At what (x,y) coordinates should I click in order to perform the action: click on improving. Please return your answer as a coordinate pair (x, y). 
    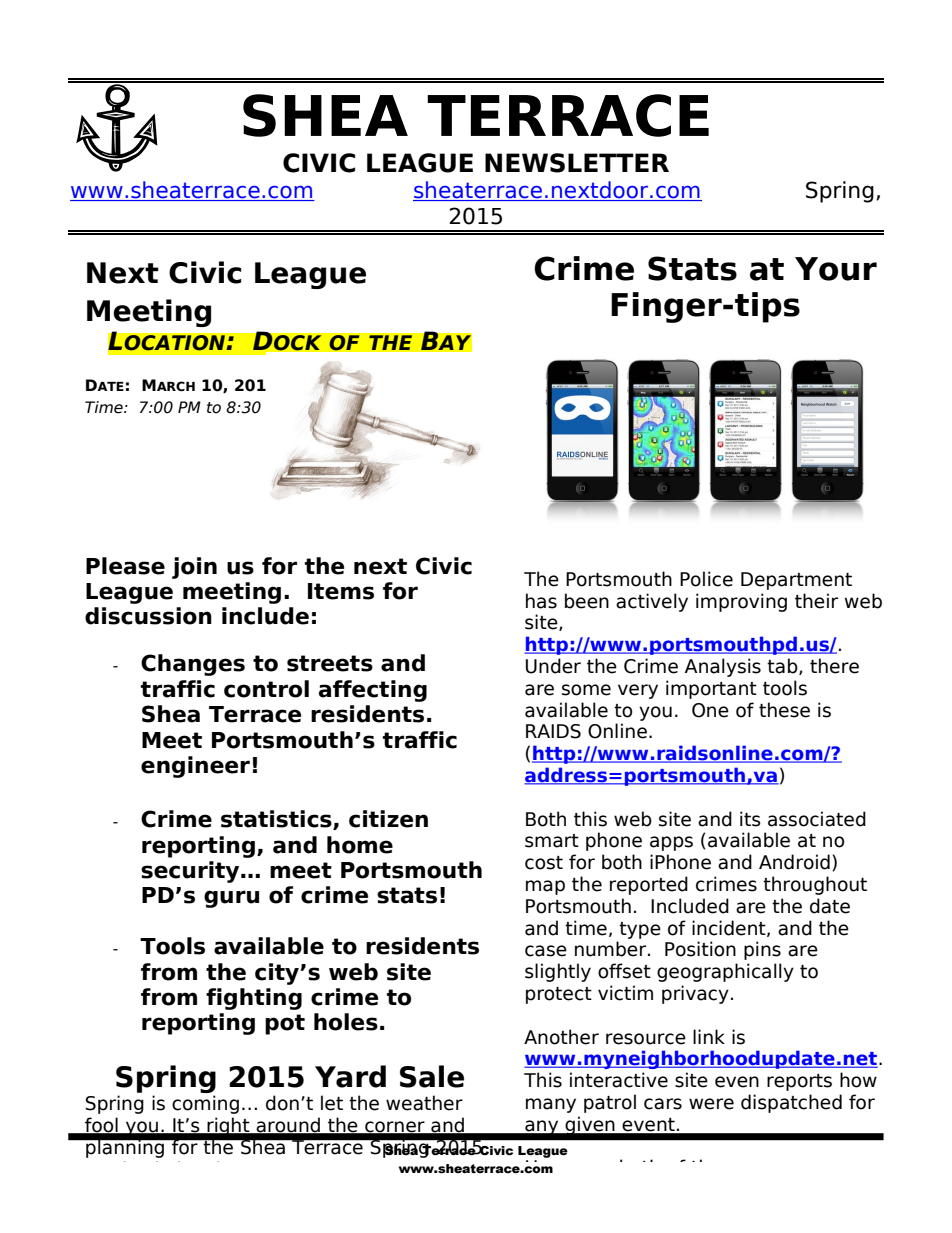
    Looking at the image, I should click on (741, 602).
